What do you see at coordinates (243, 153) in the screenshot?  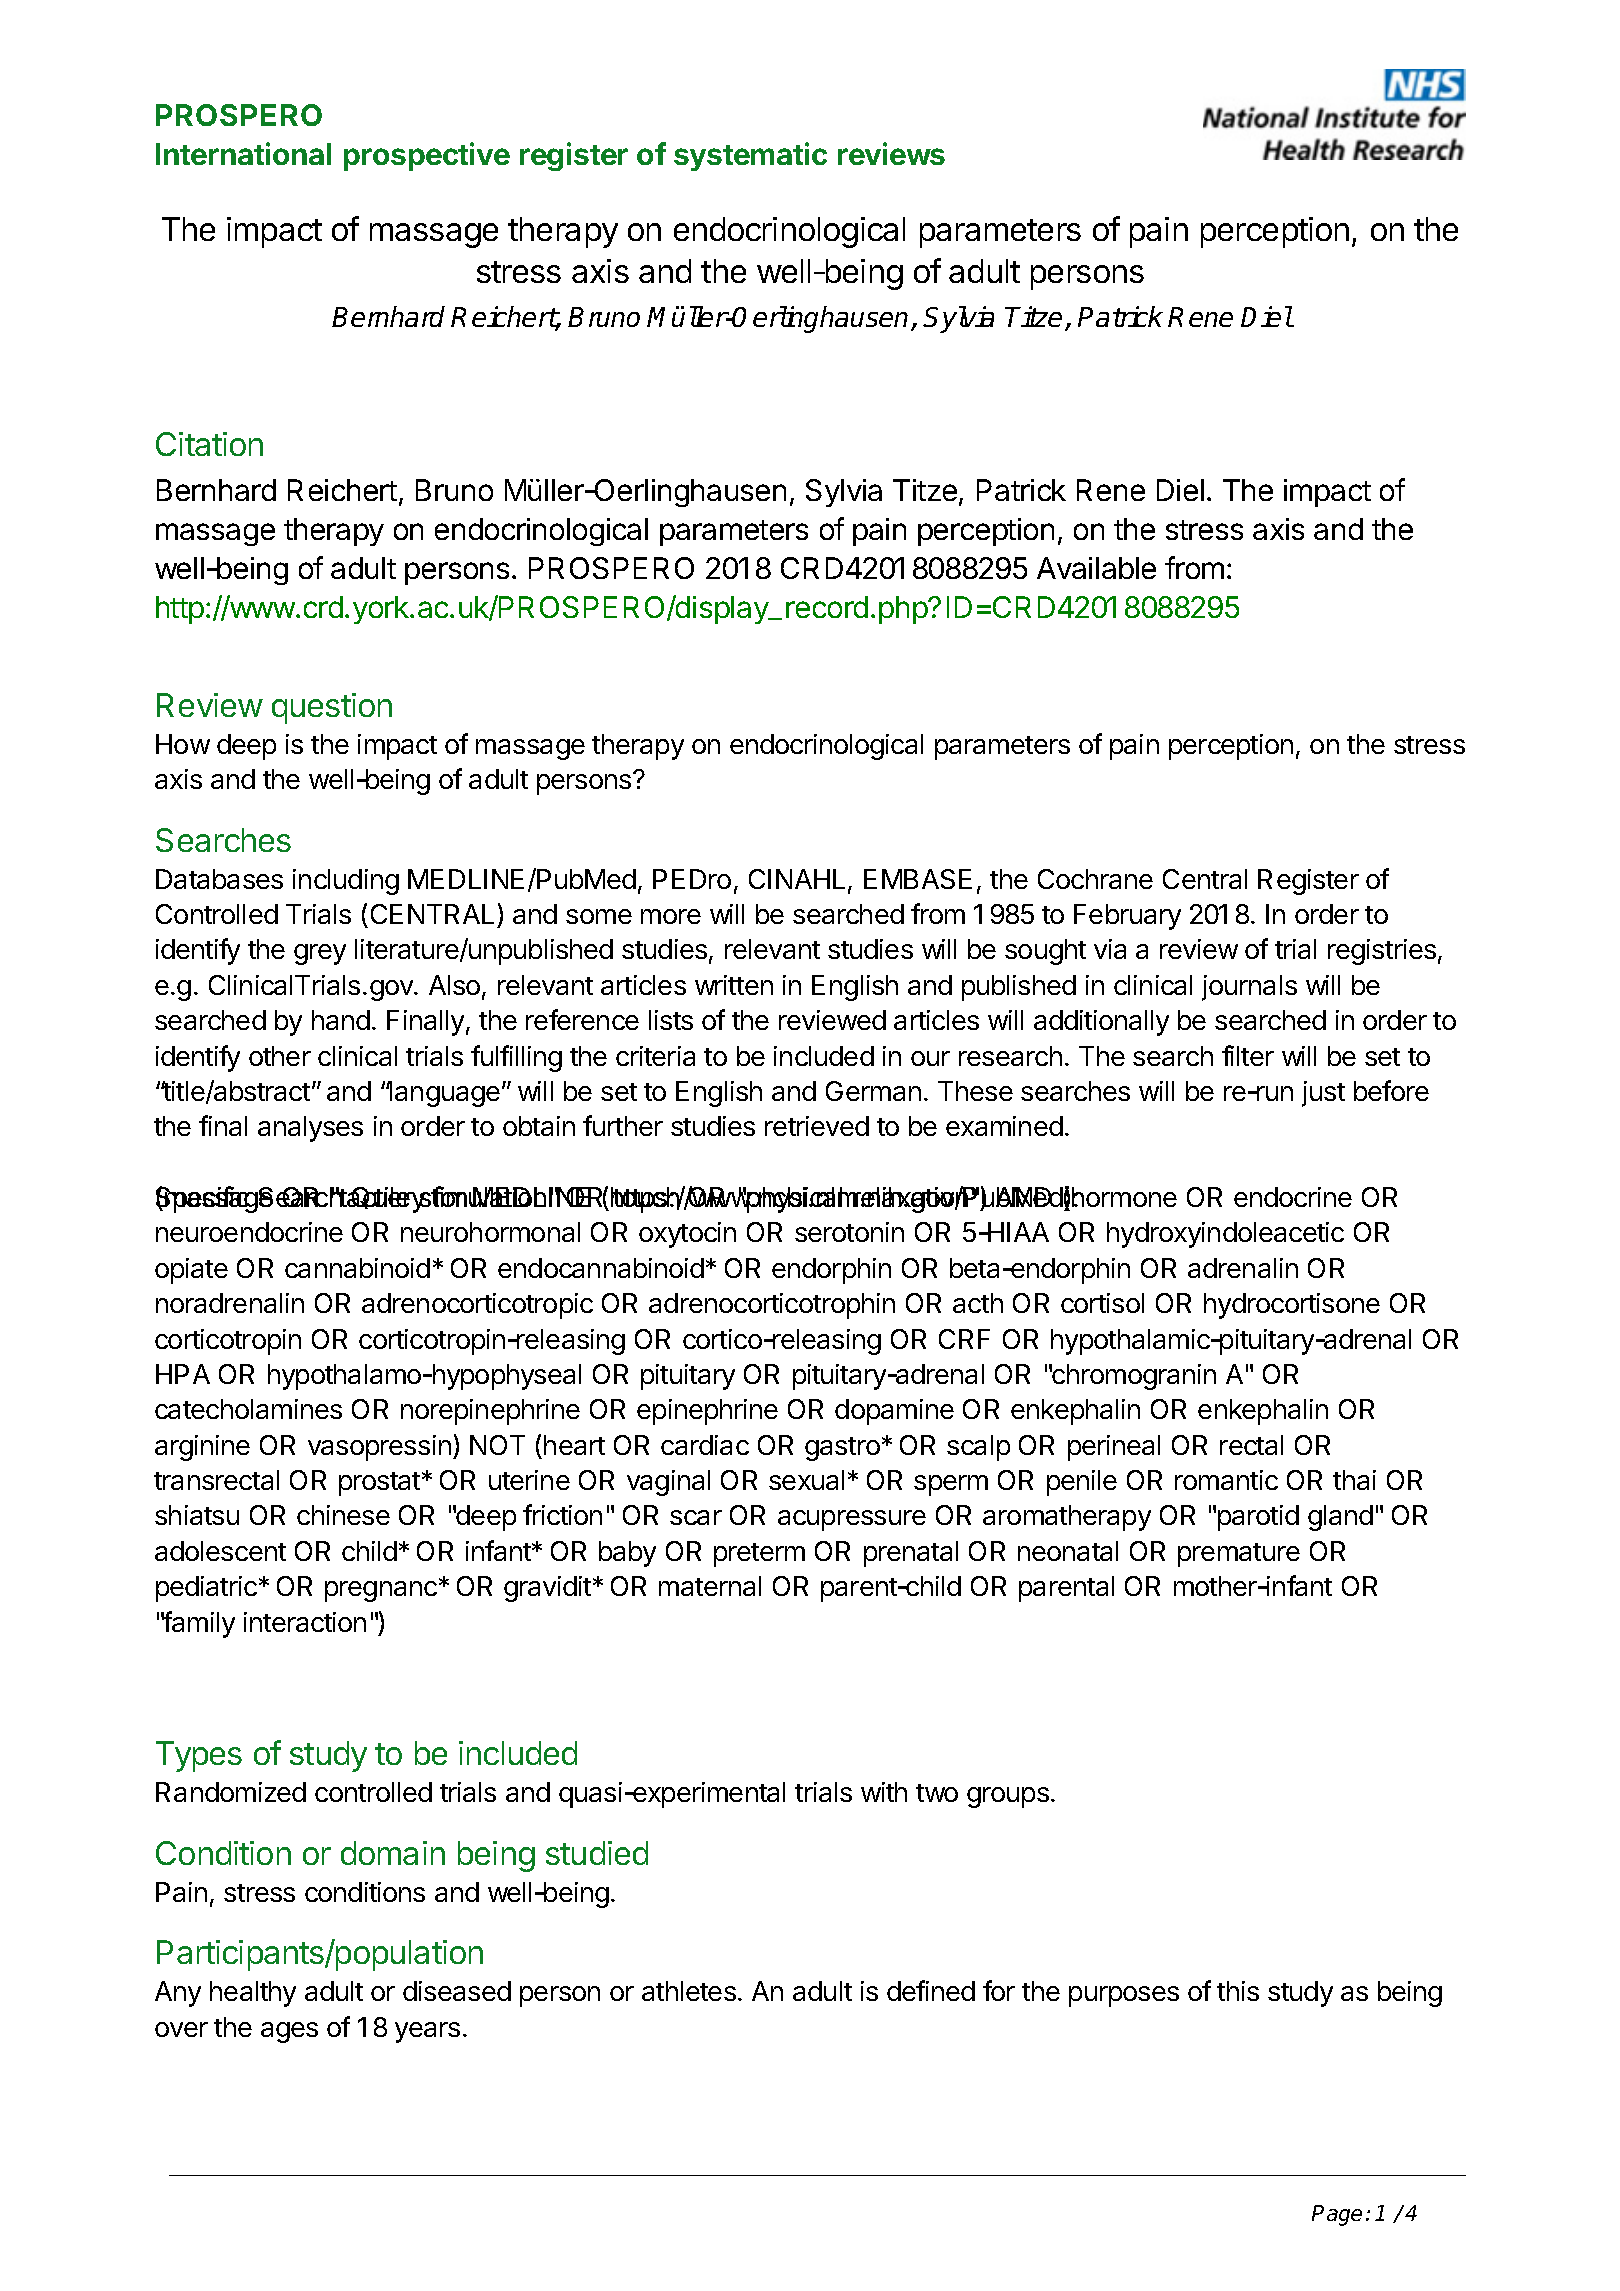 I see `International` at bounding box center [243, 153].
